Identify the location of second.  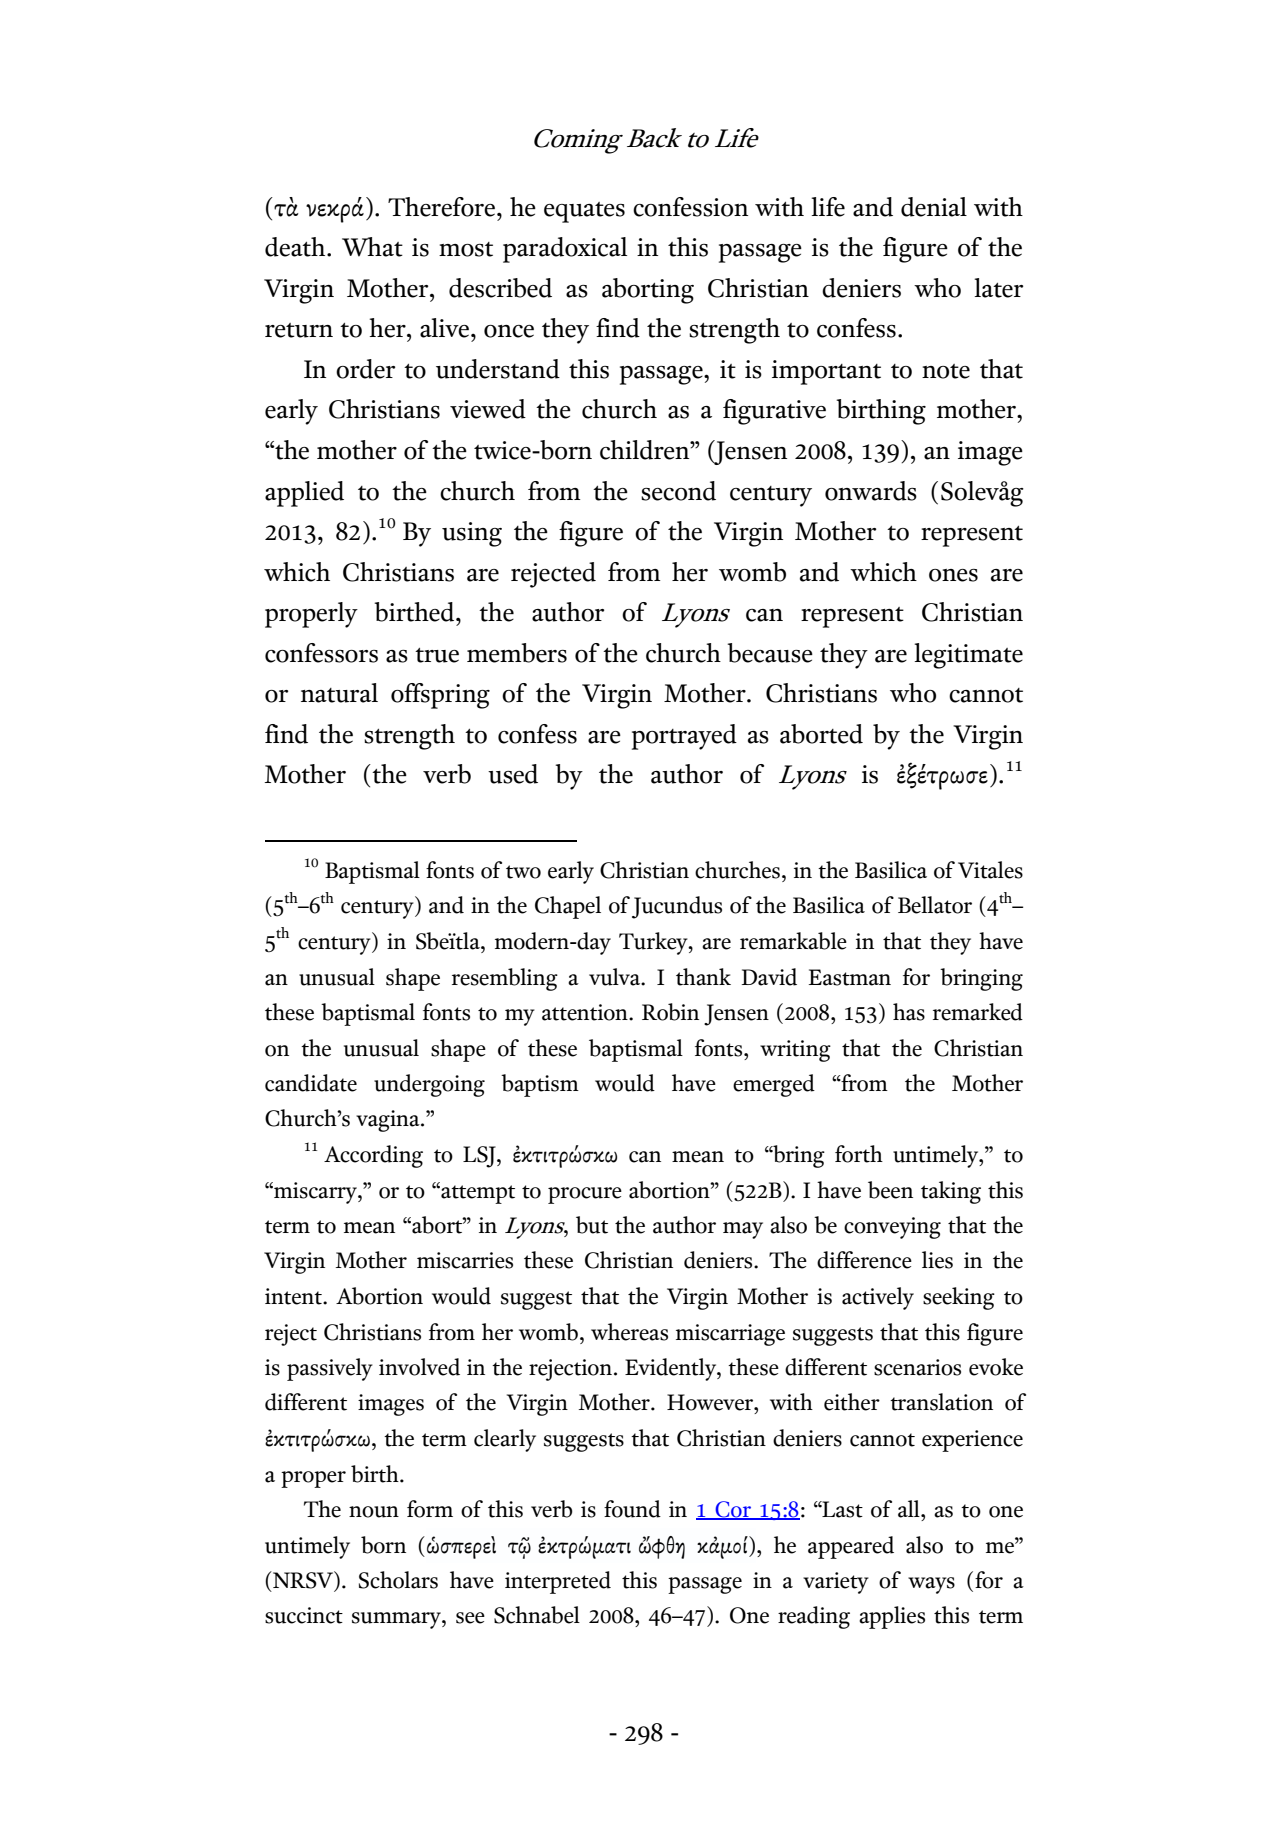
(678, 491).
